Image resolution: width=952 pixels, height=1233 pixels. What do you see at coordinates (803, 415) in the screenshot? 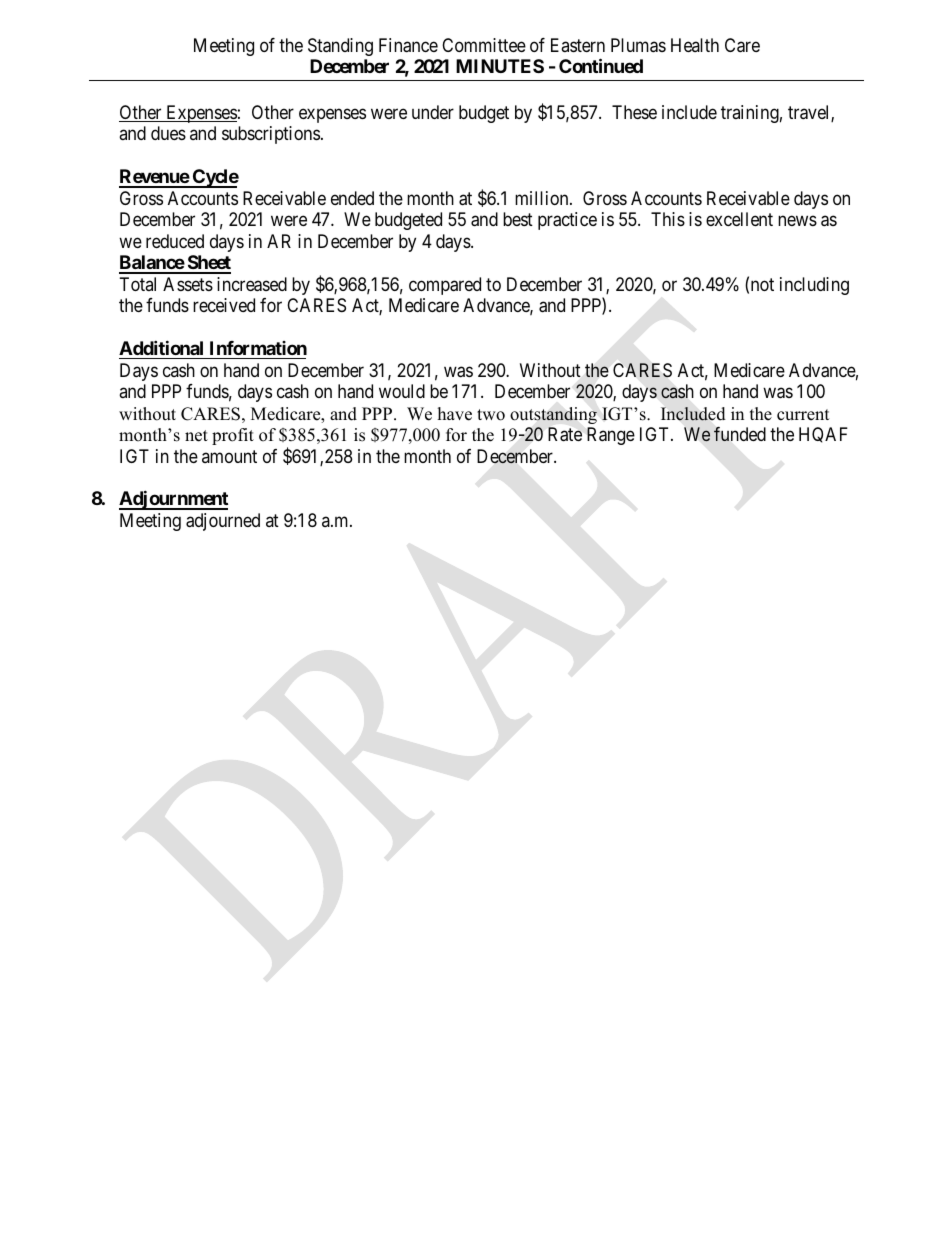
I see `current` at bounding box center [803, 415].
